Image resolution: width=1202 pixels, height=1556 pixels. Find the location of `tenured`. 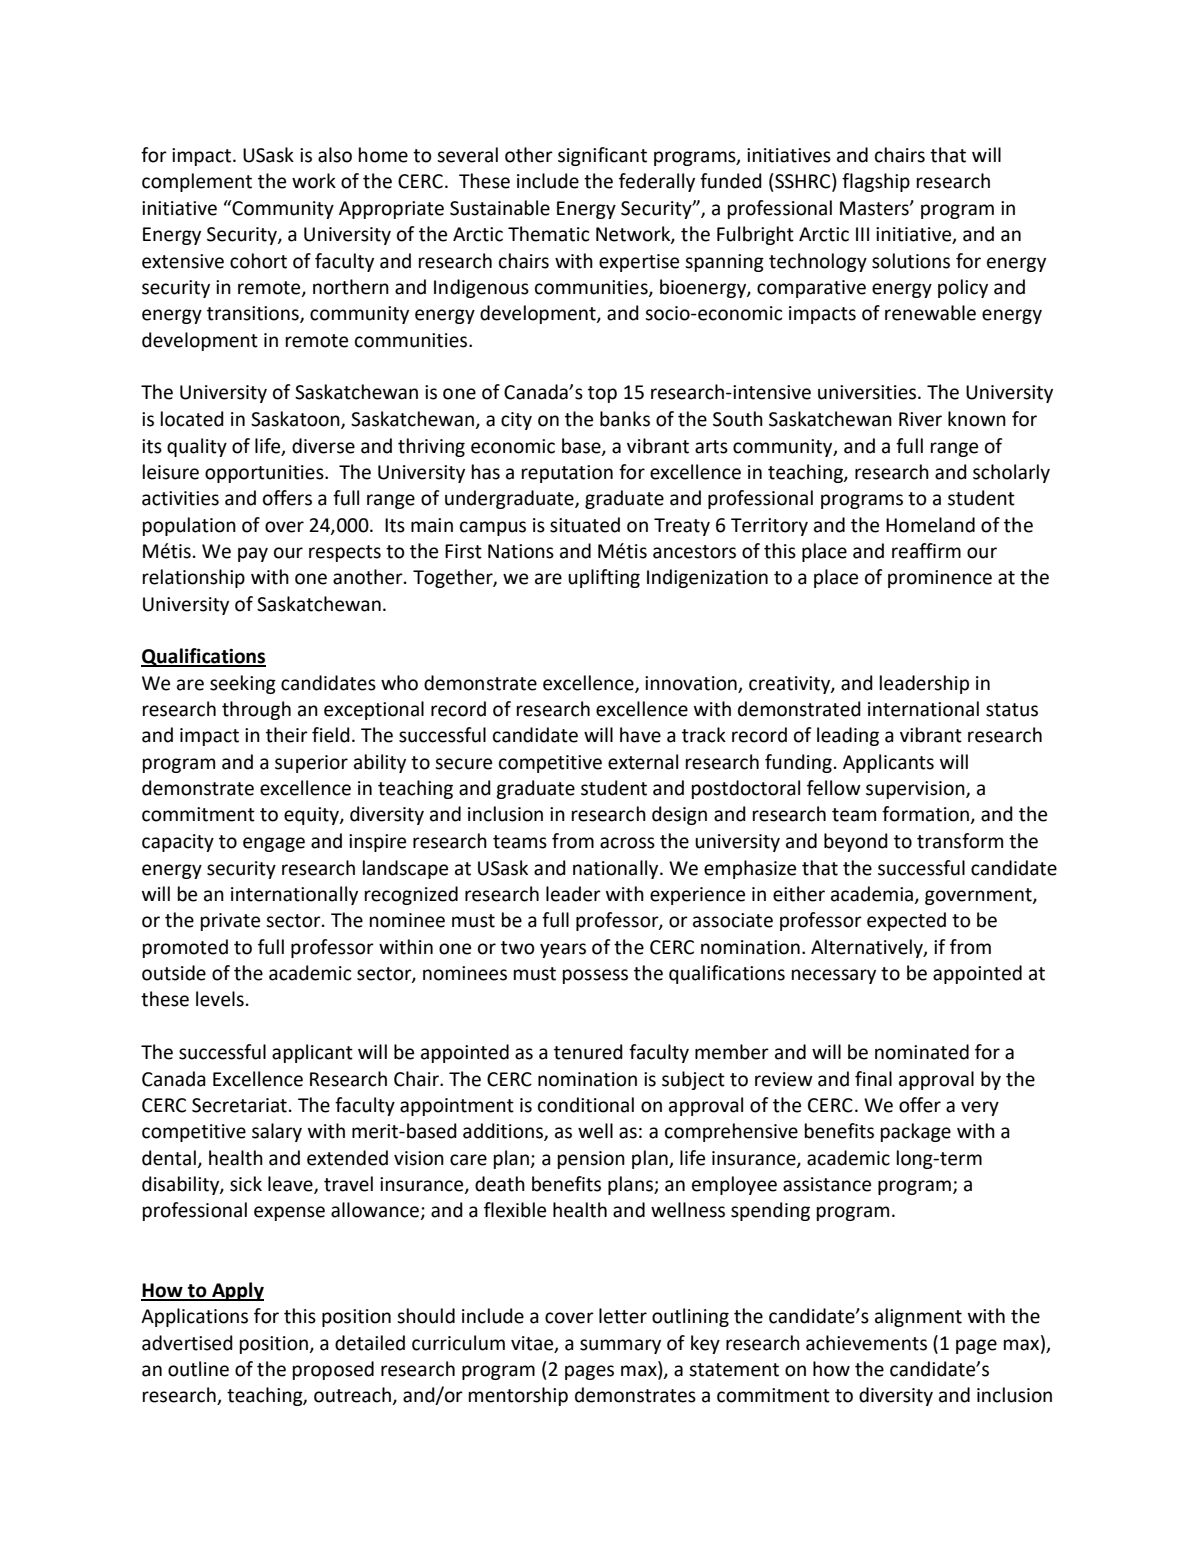

tenured is located at coordinates (588, 1052).
